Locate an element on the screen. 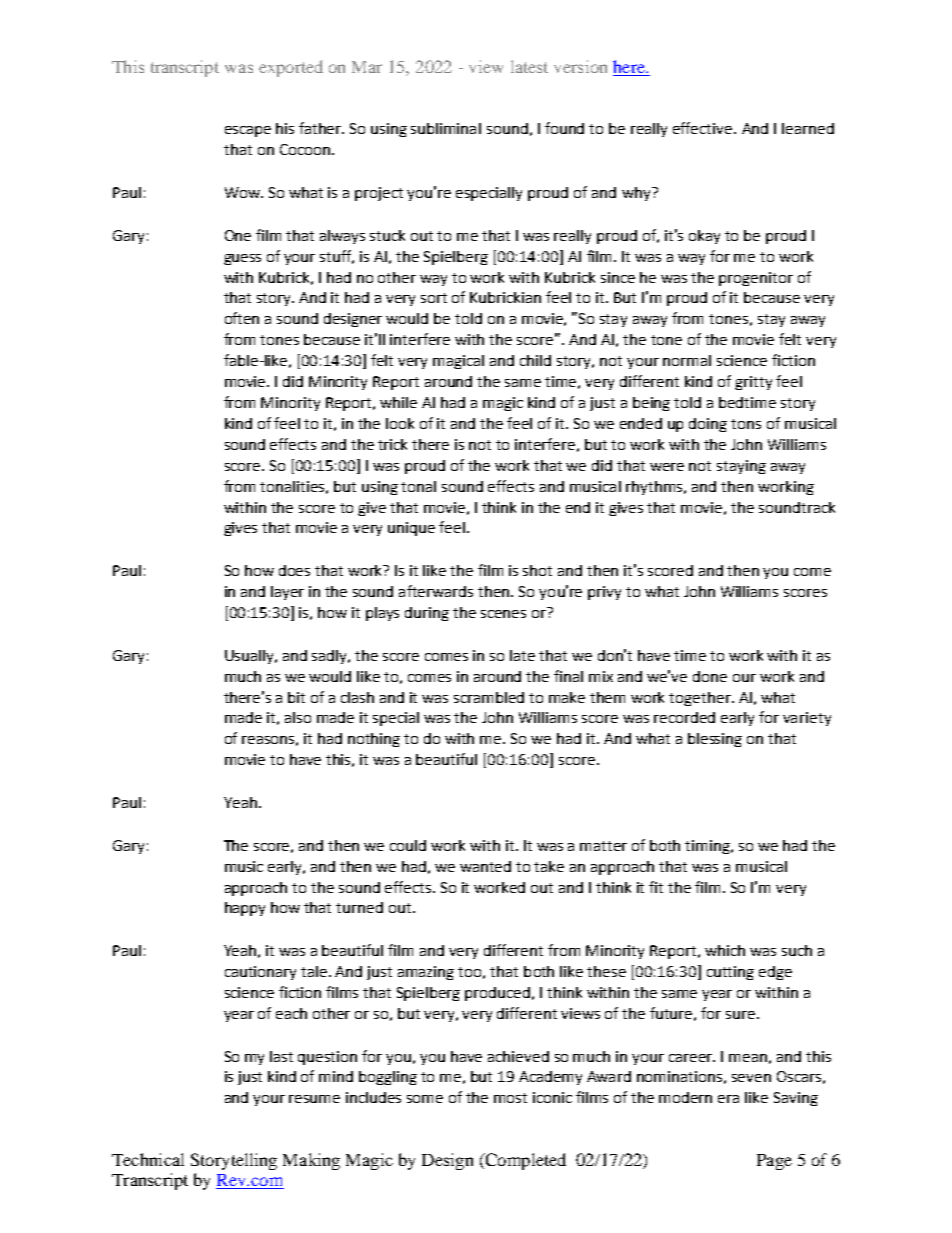 The width and height of the screenshot is (952, 1233). progenitor is located at coordinates (756, 279).
